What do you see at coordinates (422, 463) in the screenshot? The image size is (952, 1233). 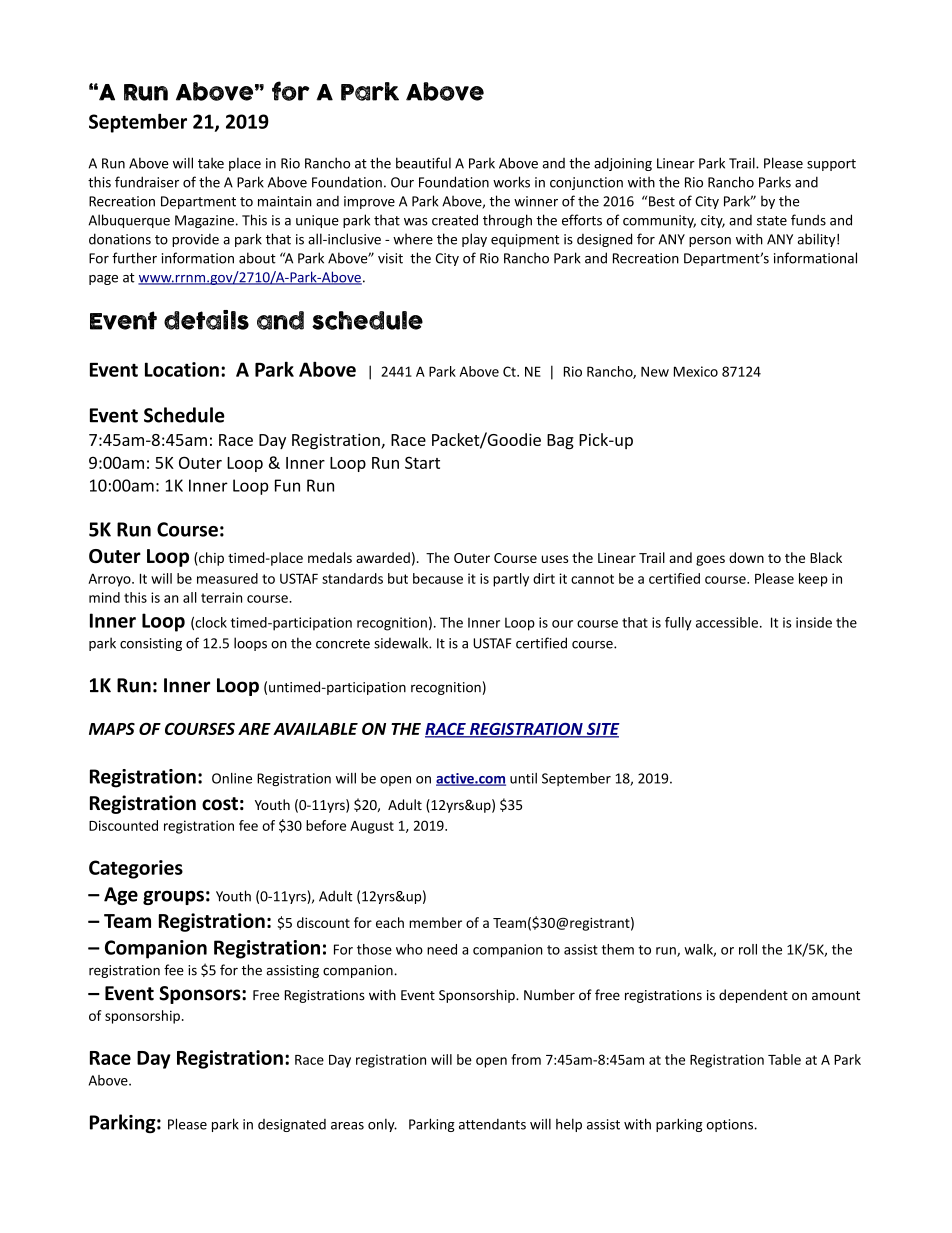 I see `Start` at bounding box center [422, 463].
